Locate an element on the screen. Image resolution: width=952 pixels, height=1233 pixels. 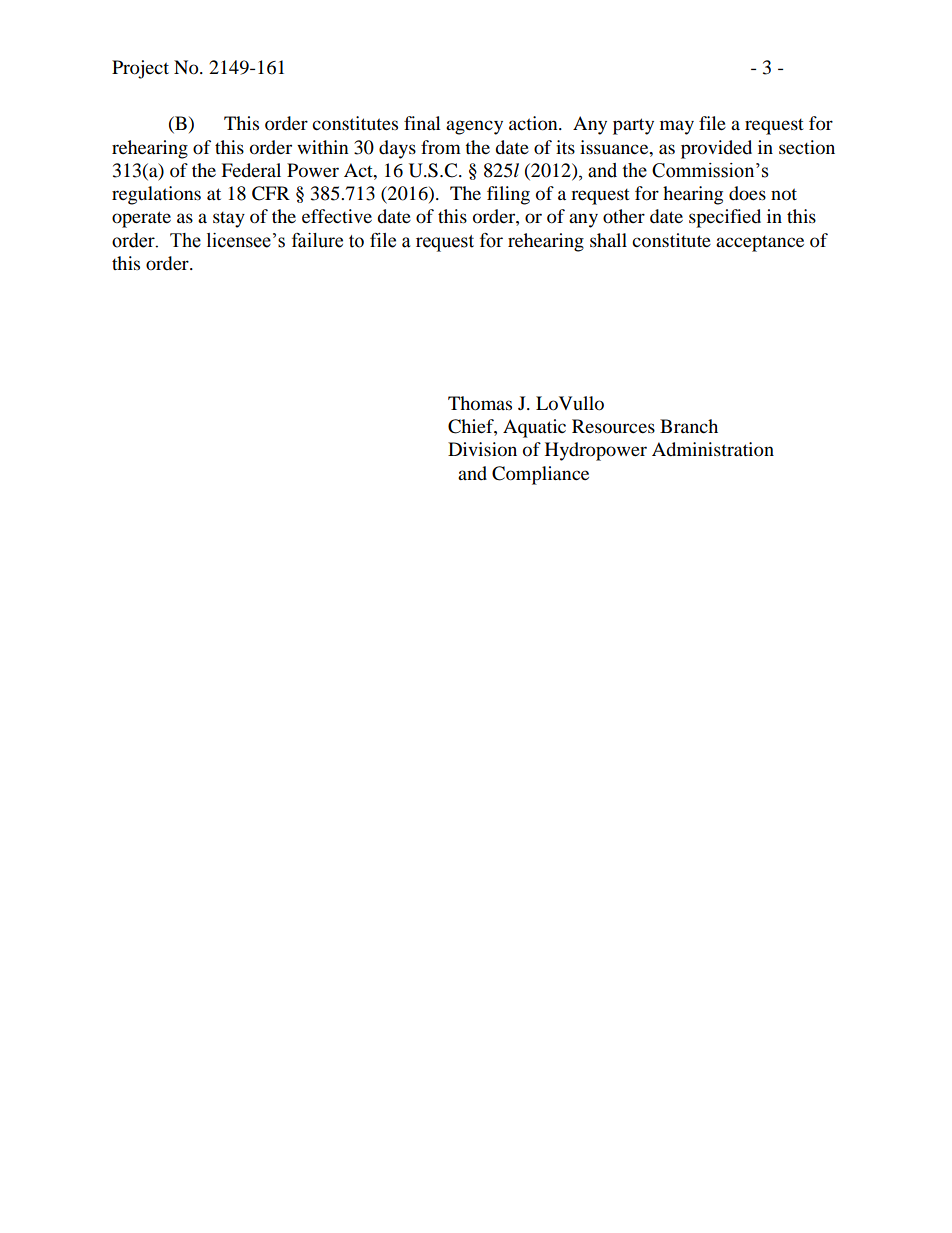
Administration is located at coordinates (713, 449).
